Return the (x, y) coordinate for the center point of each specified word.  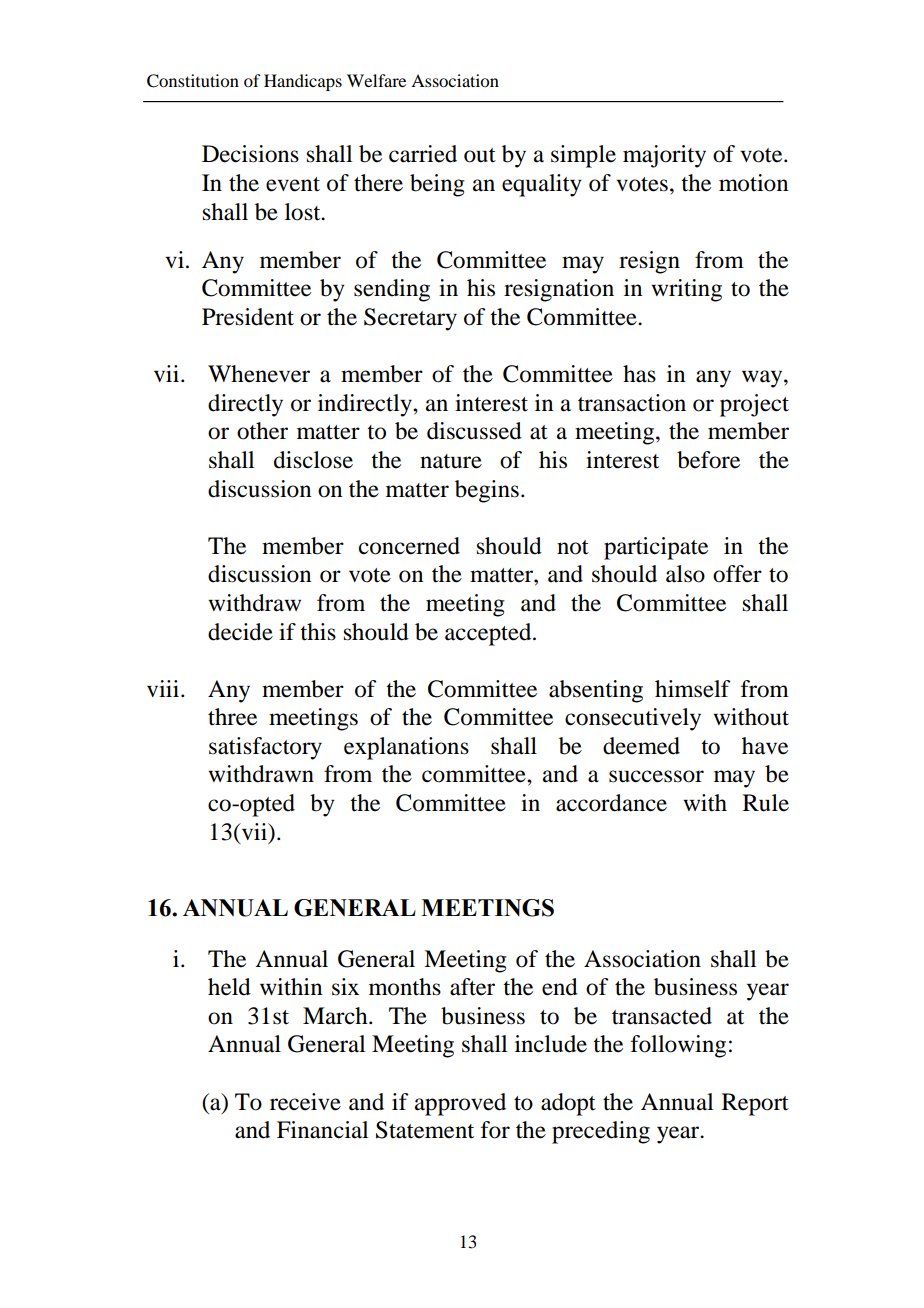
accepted (489, 634)
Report (755, 1104)
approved (460, 1104)
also (685, 574)
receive (305, 1102)
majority (664, 156)
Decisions (250, 154)
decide (240, 632)
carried (423, 154)
